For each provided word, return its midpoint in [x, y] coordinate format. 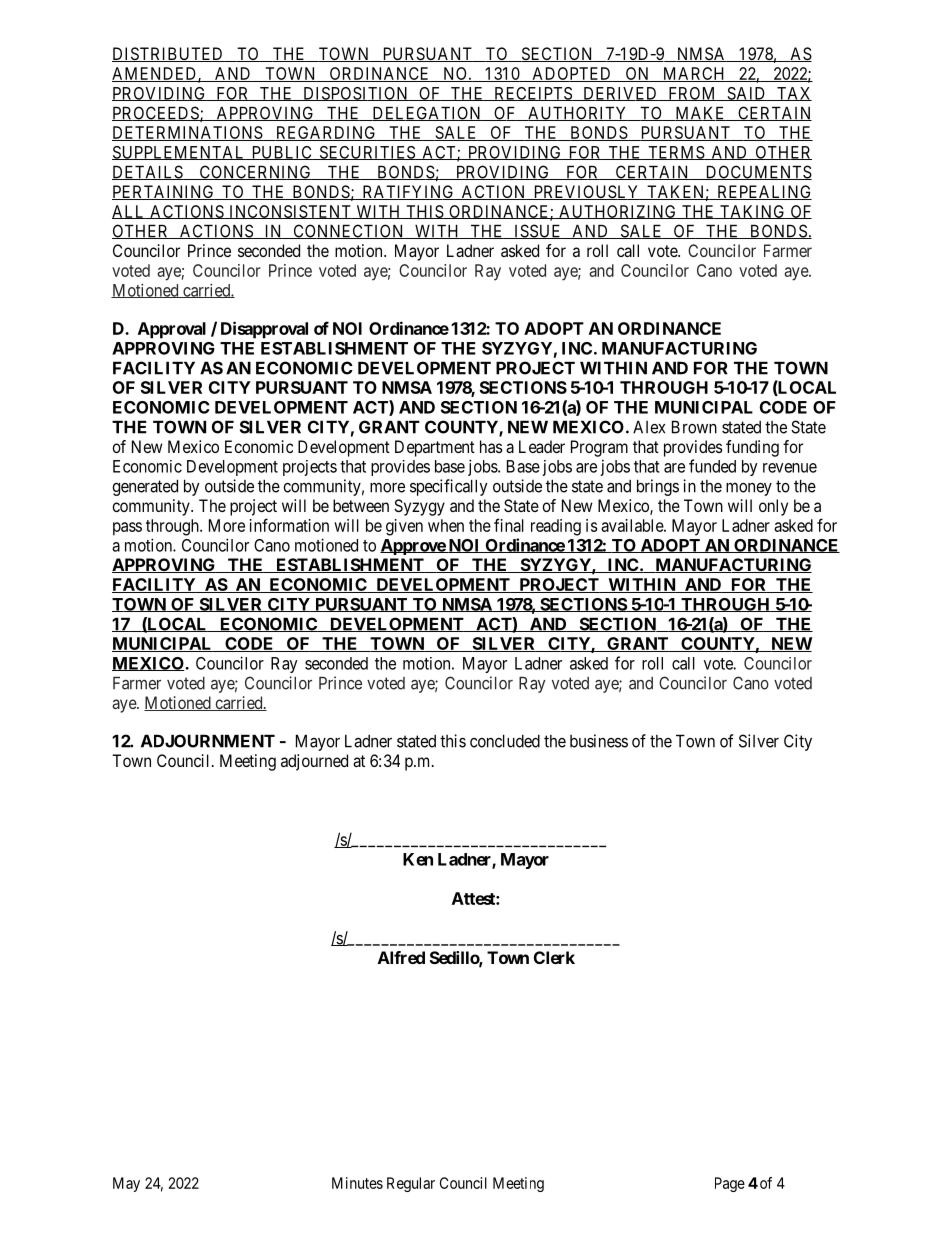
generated [145, 487]
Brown [694, 427]
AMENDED [155, 74]
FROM [692, 94]
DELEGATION [427, 113]
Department [435, 448]
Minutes [357, 1183]
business [599, 741]
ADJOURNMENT [208, 741]
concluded [505, 741]
